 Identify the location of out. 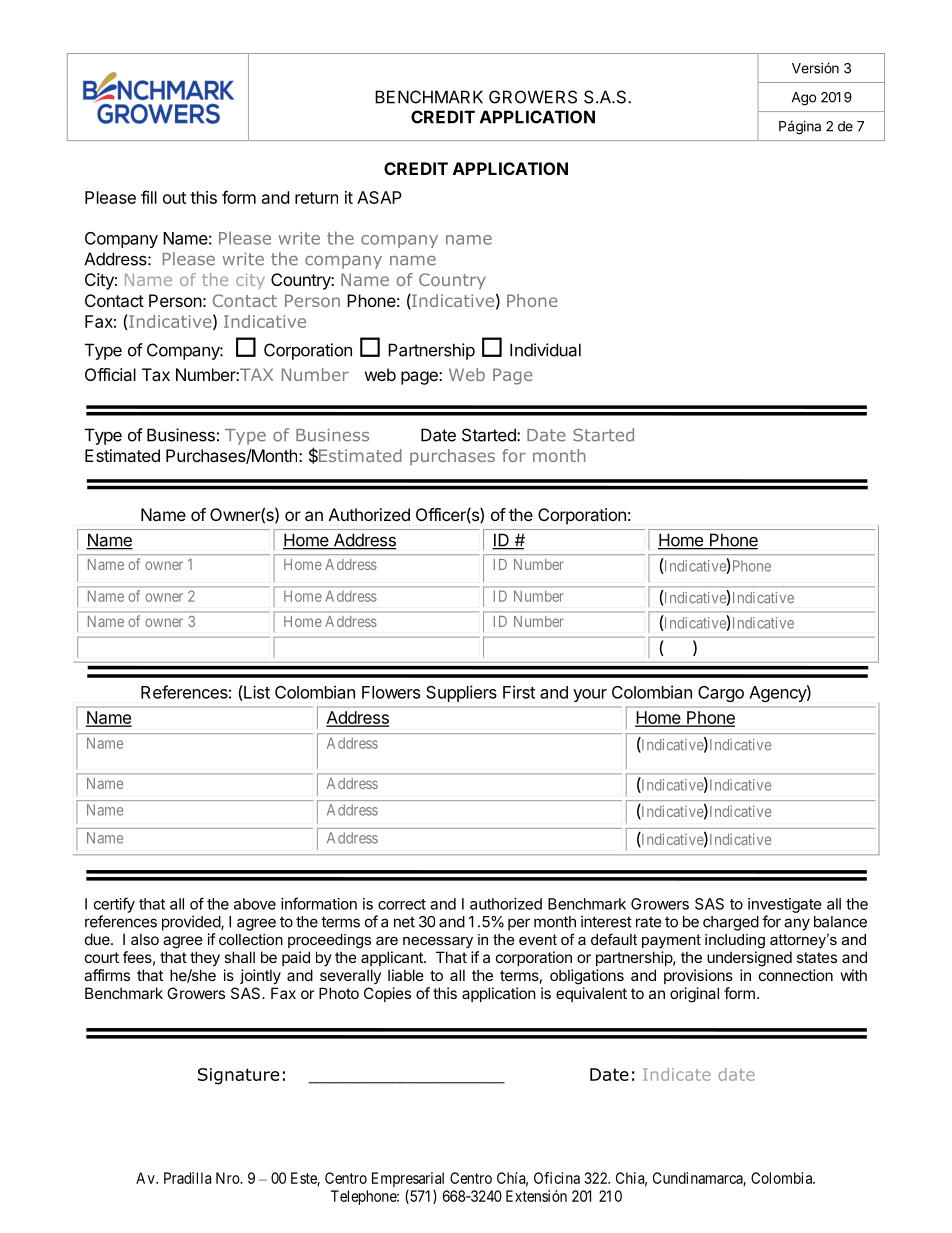
(174, 198).
